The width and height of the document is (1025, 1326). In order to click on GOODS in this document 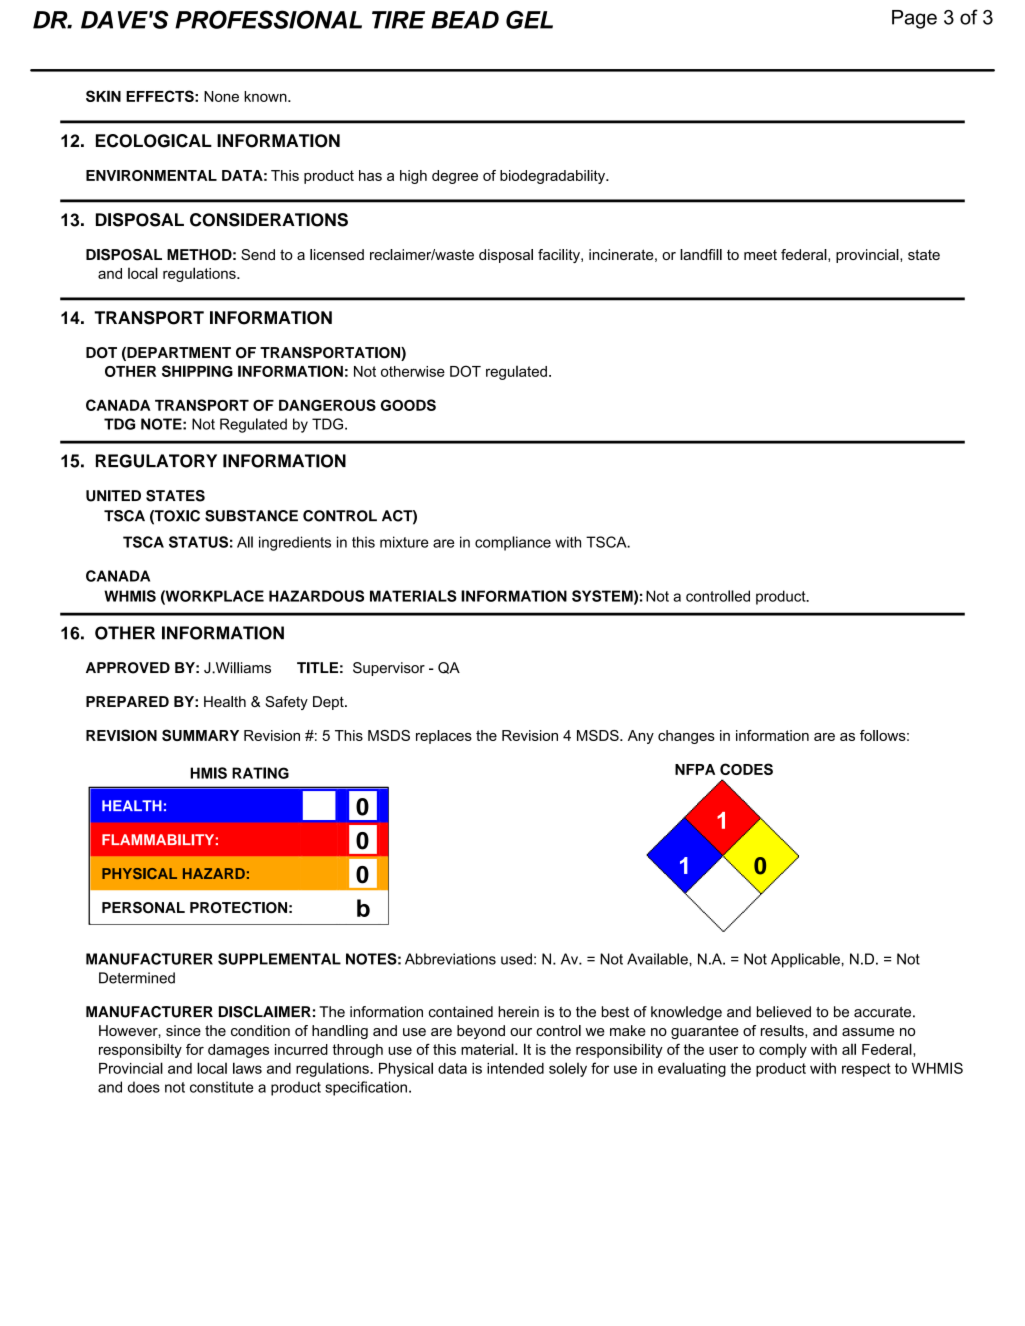, I will do `click(408, 405)`.
